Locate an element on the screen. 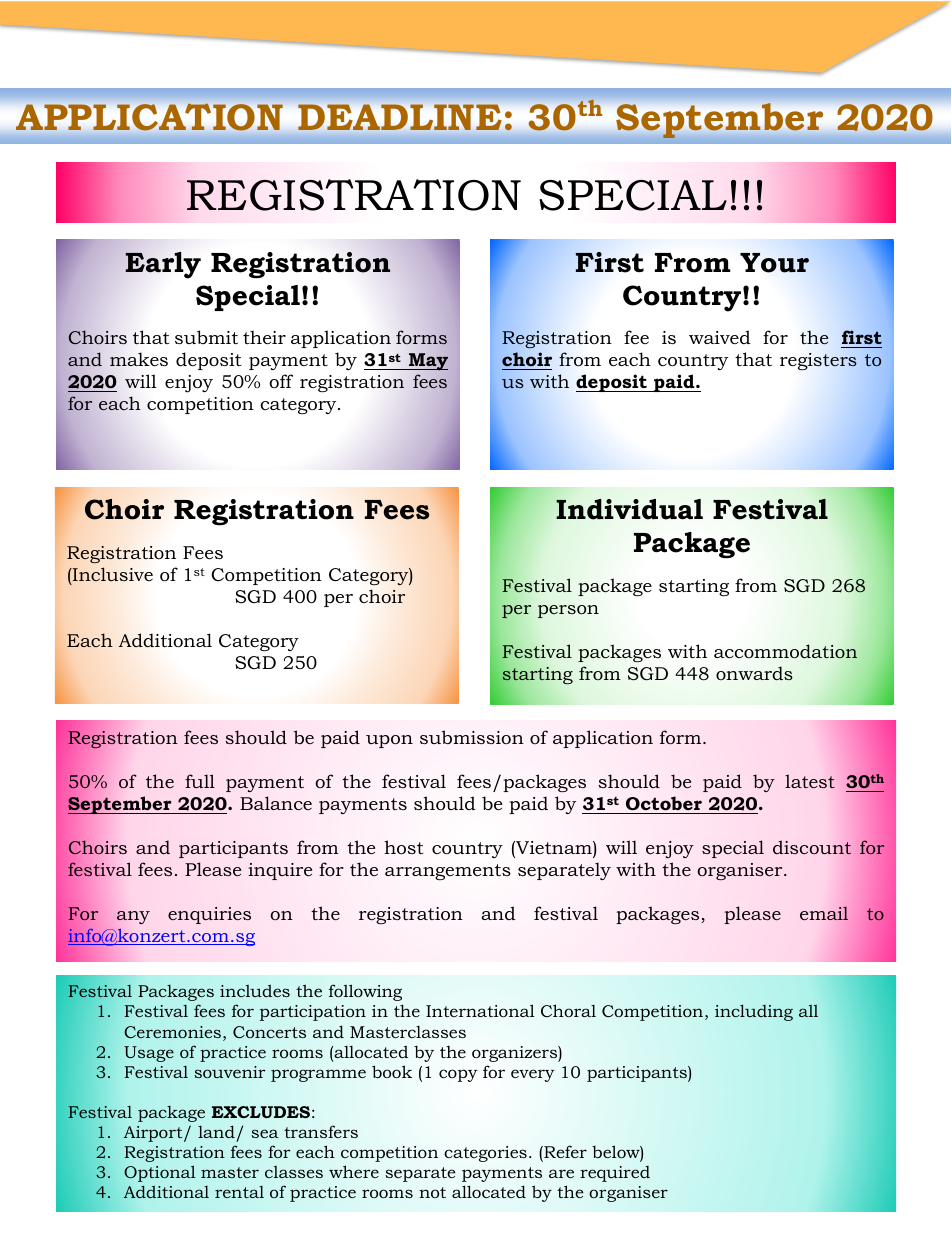 This screenshot has width=952, height=1233. DEADLINE is located at coordinates (399, 117).
